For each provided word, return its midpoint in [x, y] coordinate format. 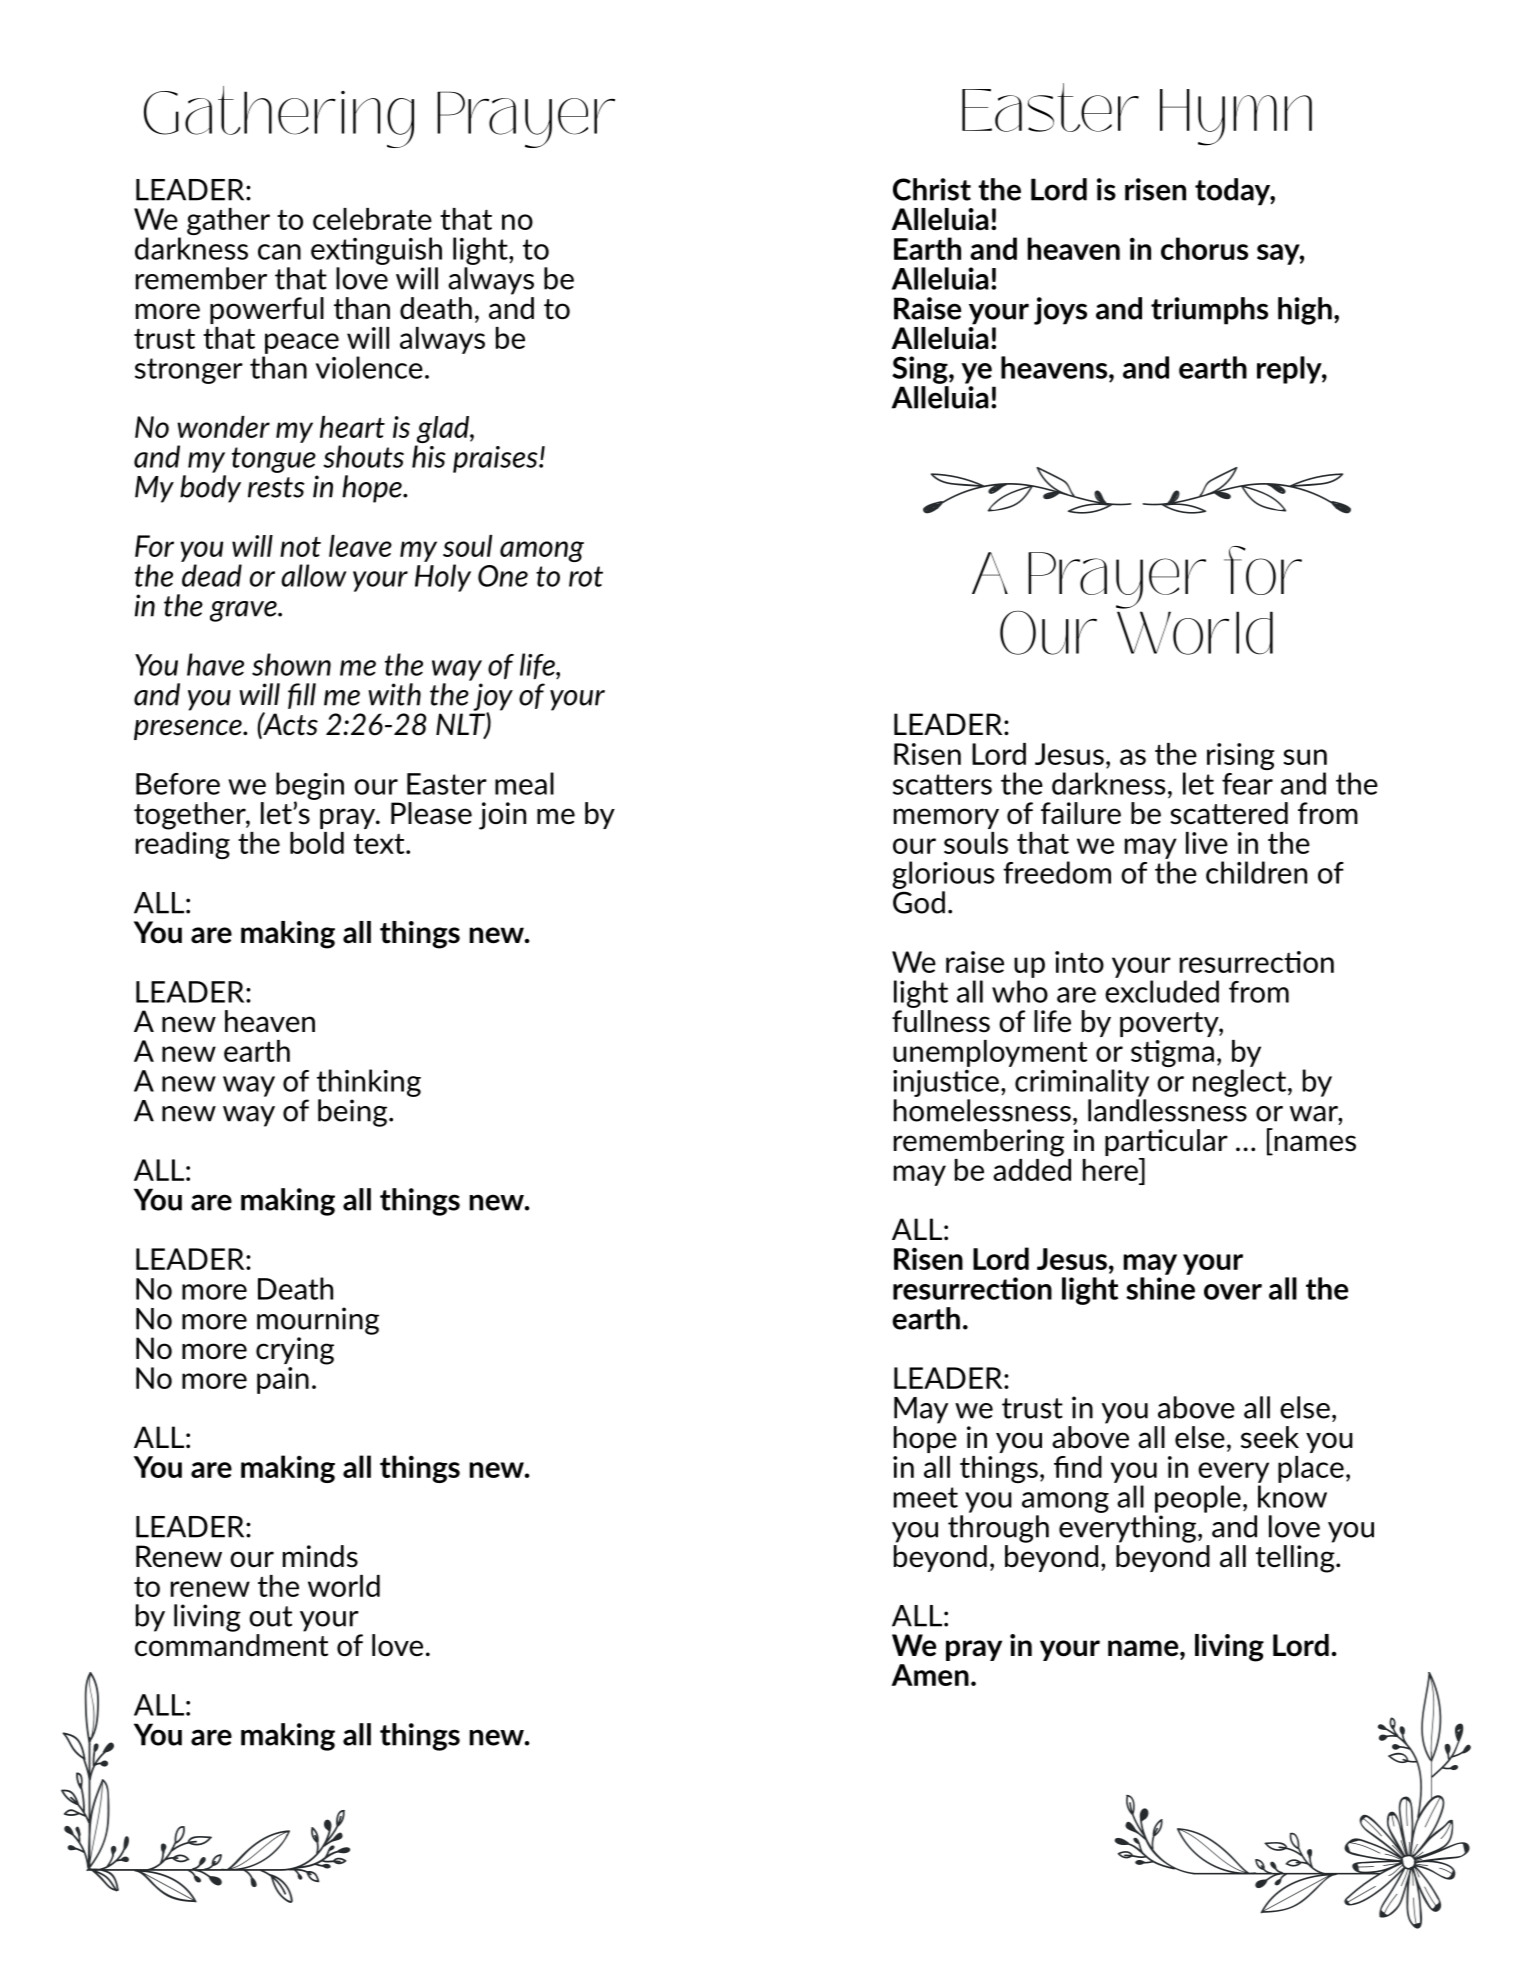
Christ [932, 189]
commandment [231, 1644]
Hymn [1236, 117]
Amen [930, 1675]
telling [1296, 1557]
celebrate [372, 219]
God [919, 902]
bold [317, 843]
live [1207, 843]
